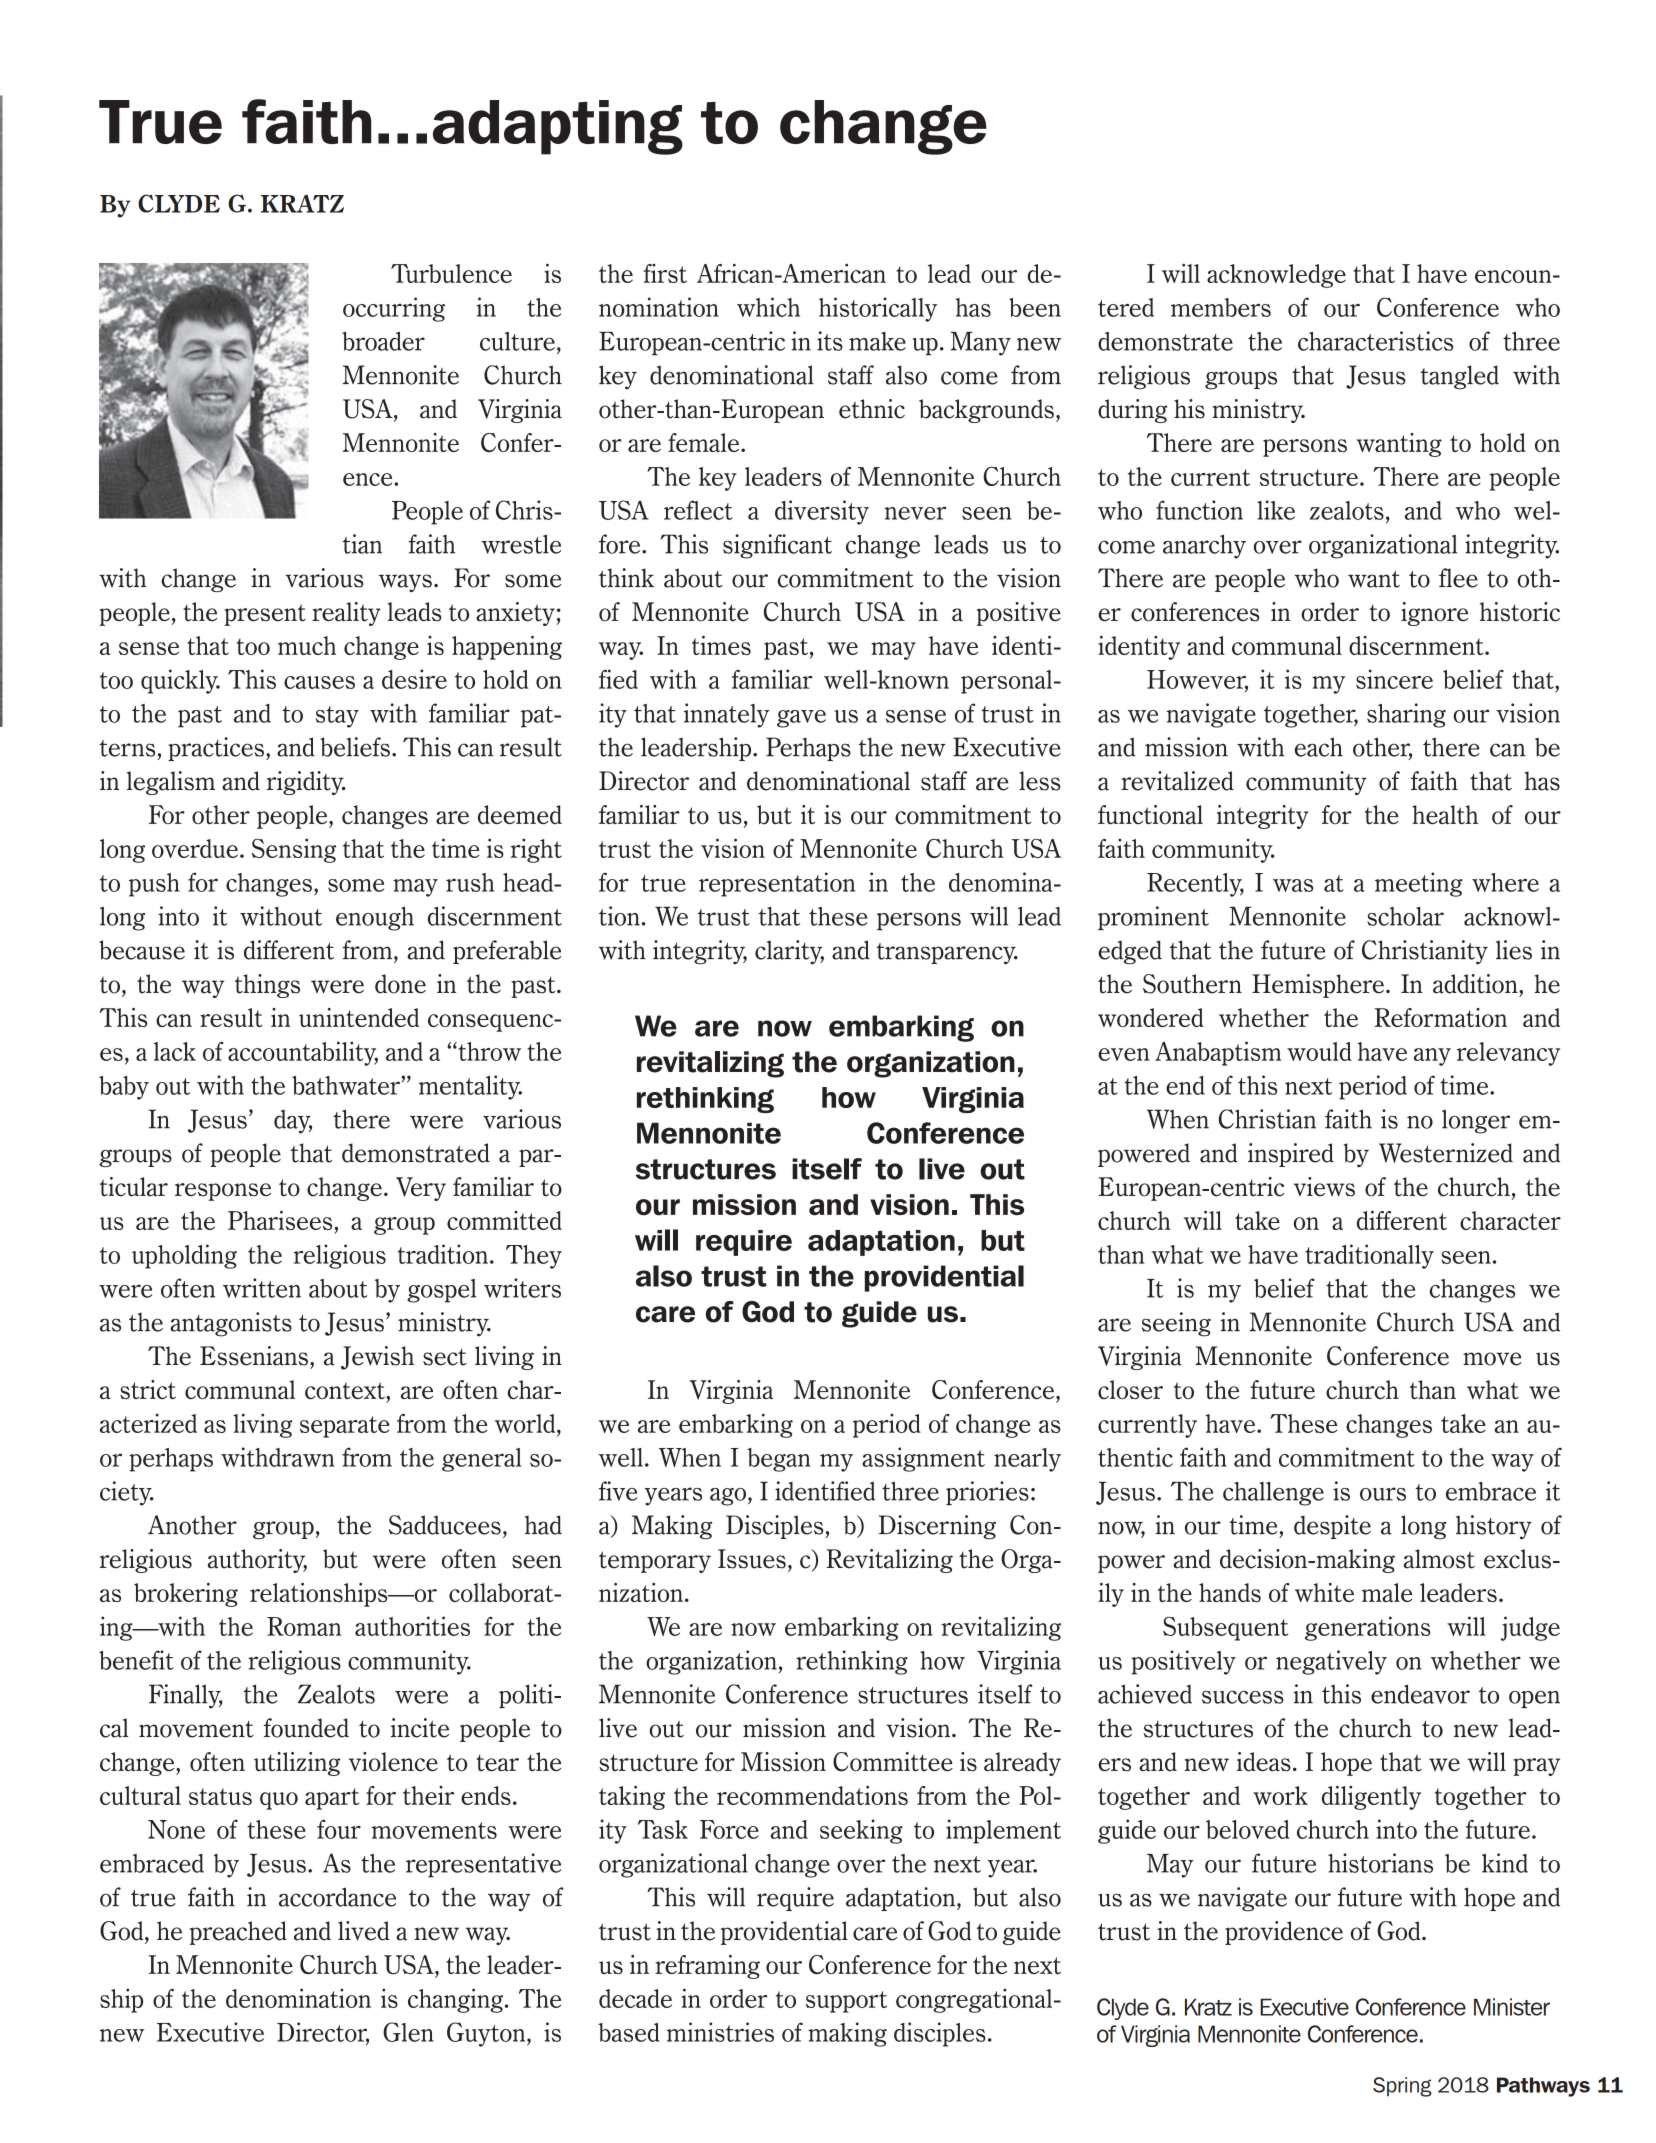 The height and width of the screenshot is (2143, 1656). What do you see at coordinates (293, 850) in the screenshot?
I see `Sensing` at bounding box center [293, 850].
